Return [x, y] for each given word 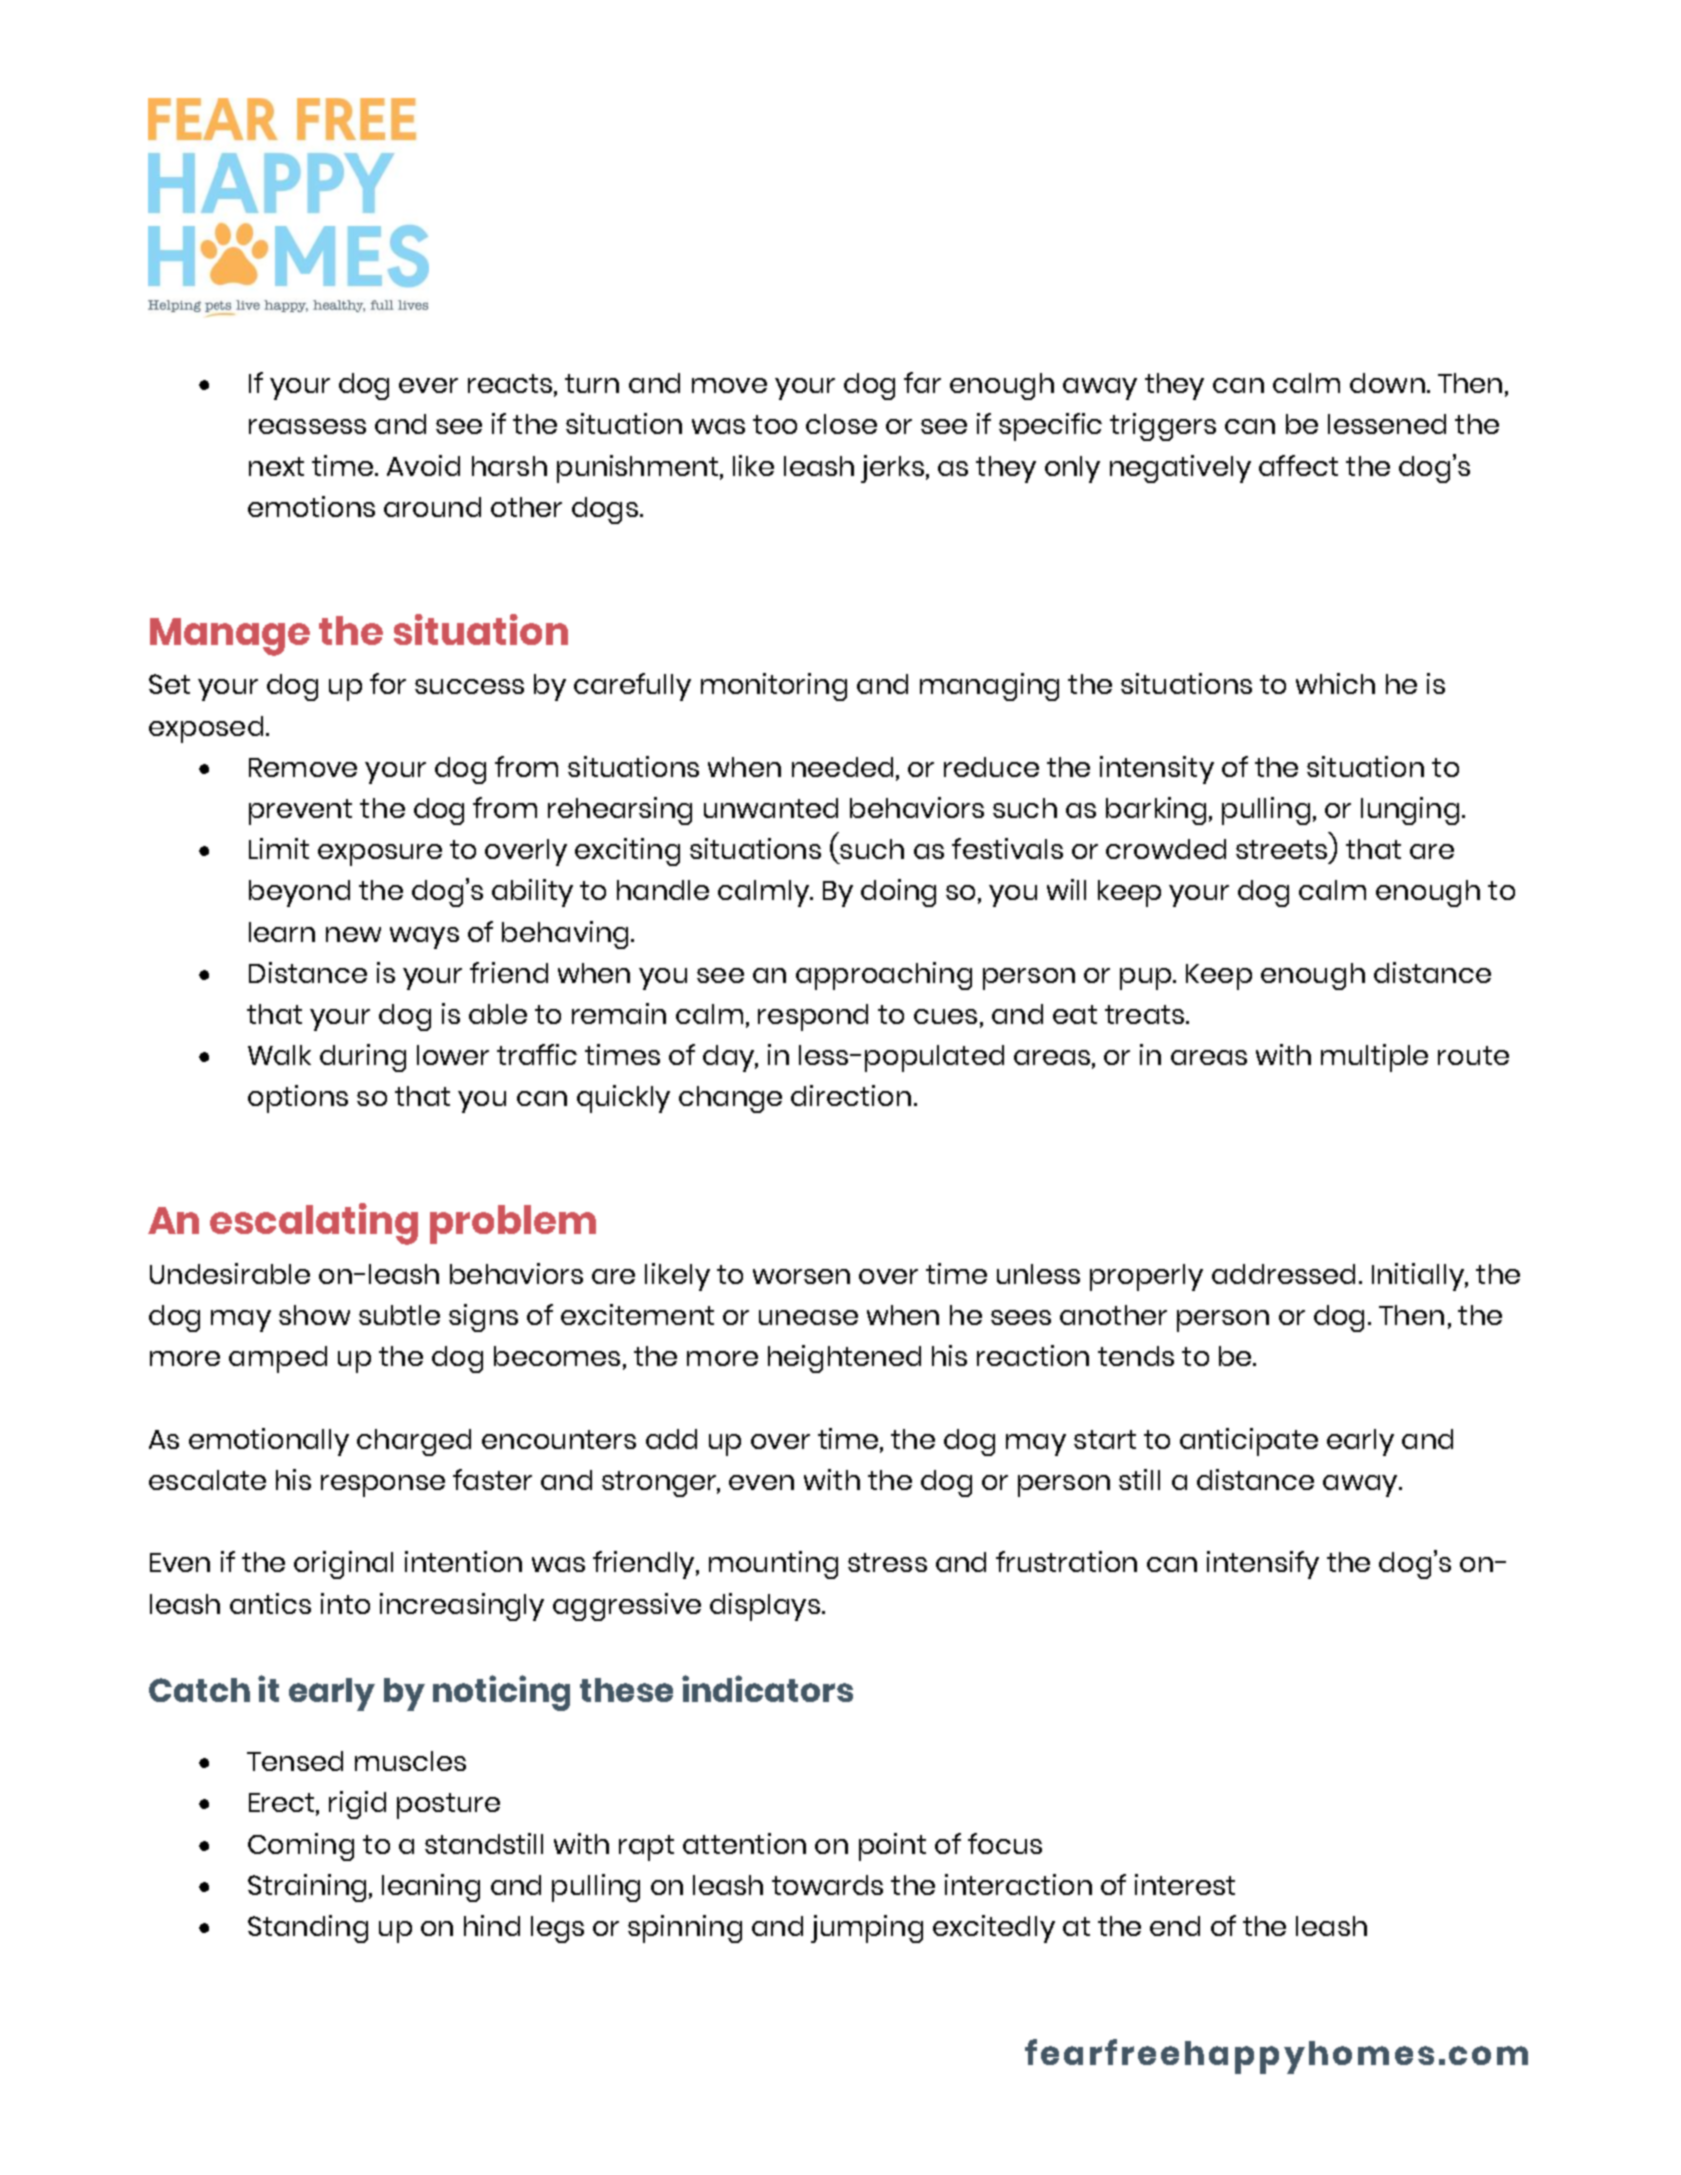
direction [851, 1095]
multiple [1374, 1058]
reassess [307, 426]
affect [1298, 465]
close [841, 424]
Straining [307, 1888]
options [298, 1099]
